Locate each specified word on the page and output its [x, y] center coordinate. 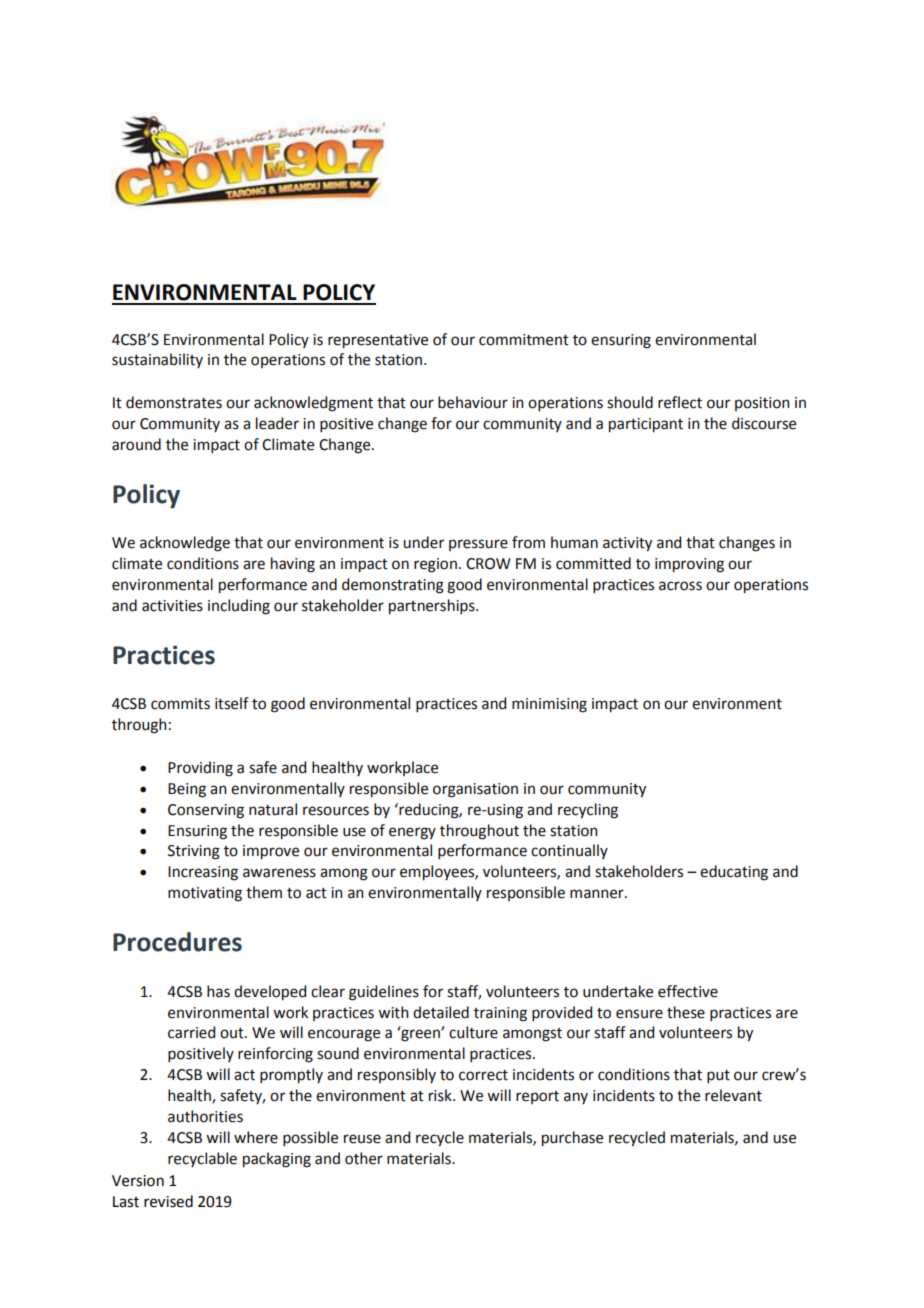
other [364, 1158]
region [435, 565]
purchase [572, 1138]
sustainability [157, 360]
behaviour [473, 402]
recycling [588, 811]
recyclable [202, 1159]
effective [688, 991]
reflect [680, 402]
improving [689, 565]
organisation [475, 790]
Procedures [177, 942]
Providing [200, 769]
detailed [441, 1012]
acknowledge [185, 544]
